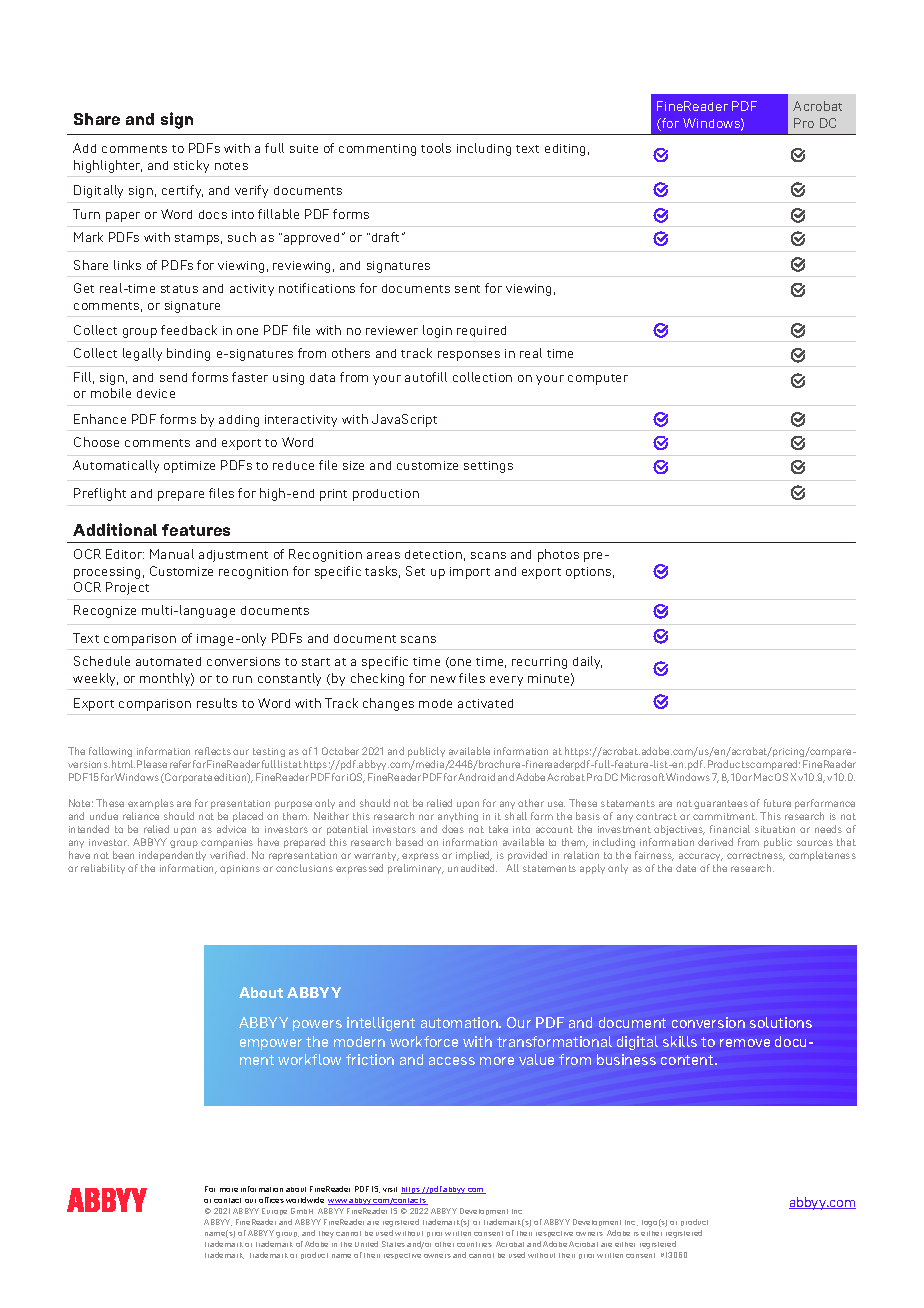 The height and width of the image is (1308, 924). What do you see at coordinates (182, 191) in the image?
I see `certify` at bounding box center [182, 191].
